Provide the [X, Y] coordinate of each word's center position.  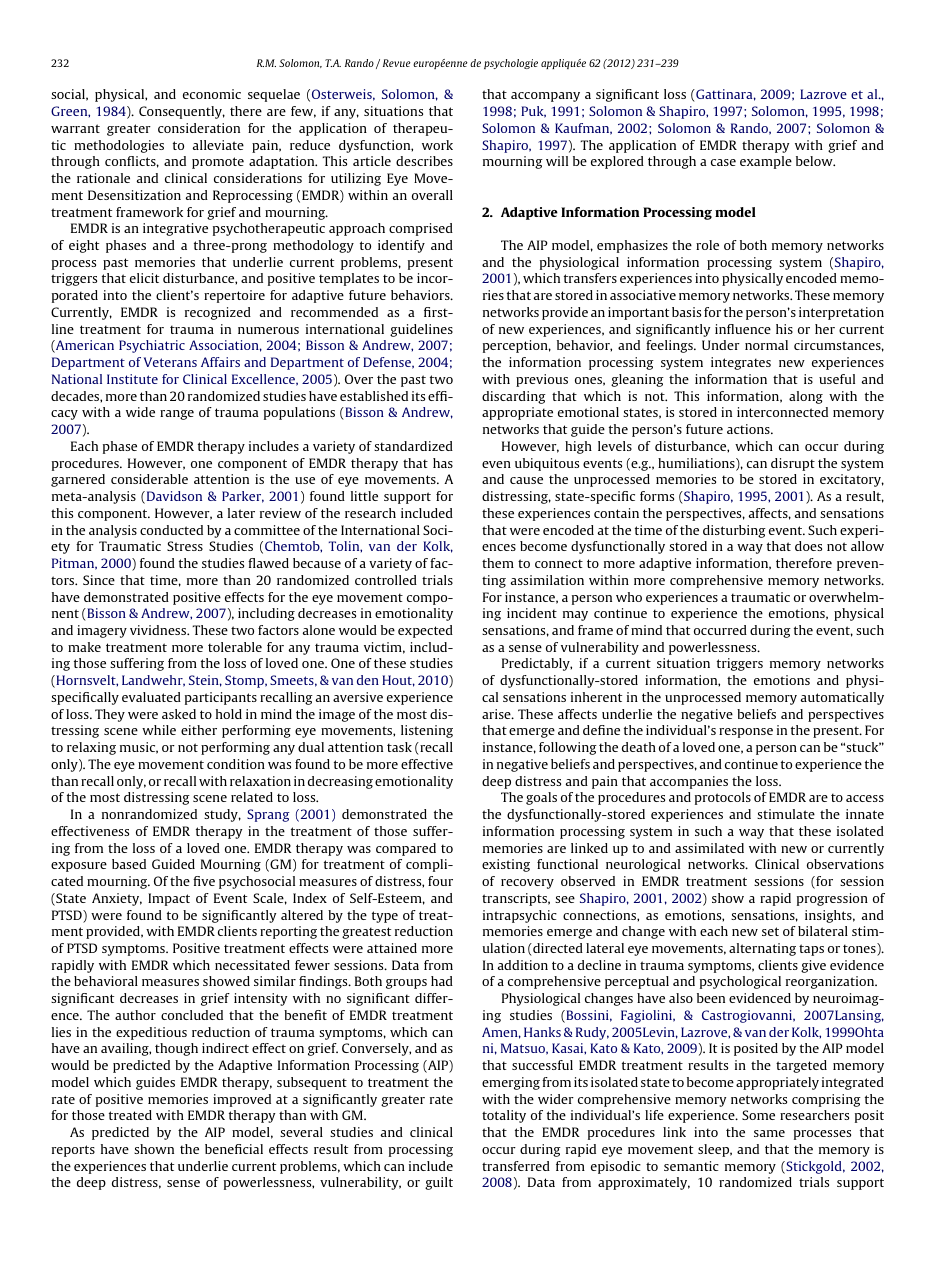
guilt [439, 1183]
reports [73, 1151]
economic [212, 94]
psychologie [511, 64]
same [769, 1133]
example [766, 162]
